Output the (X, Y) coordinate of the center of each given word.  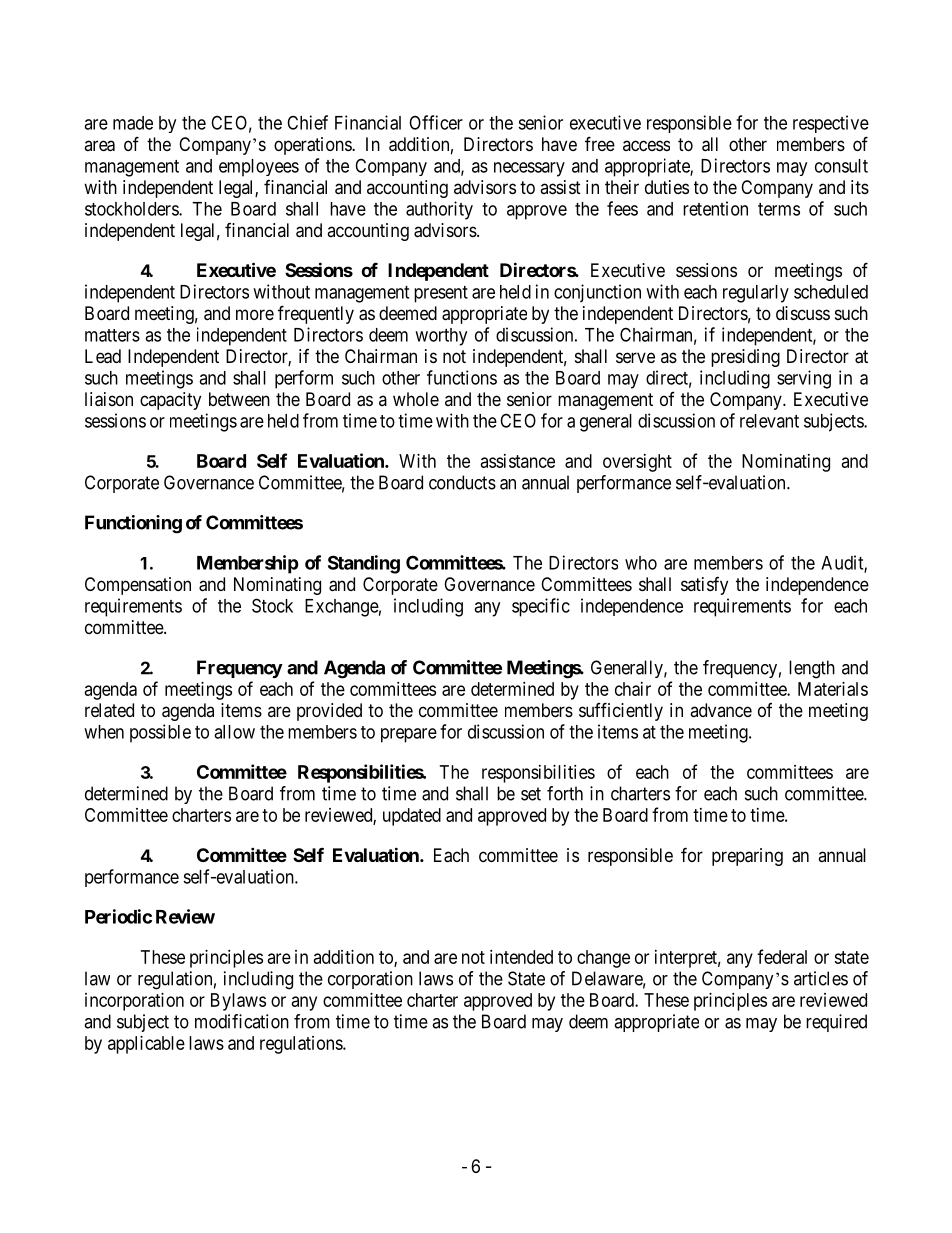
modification (242, 1021)
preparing (747, 857)
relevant (769, 421)
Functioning (133, 524)
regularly (756, 294)
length (812, 669)
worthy (441, 337)
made (133, 123)
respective (831, 124)
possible (160, 733)
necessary (529, 169)
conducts (462, 482)
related (109, 710)
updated (412, 817)
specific (541, 607)
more (255, 314)
